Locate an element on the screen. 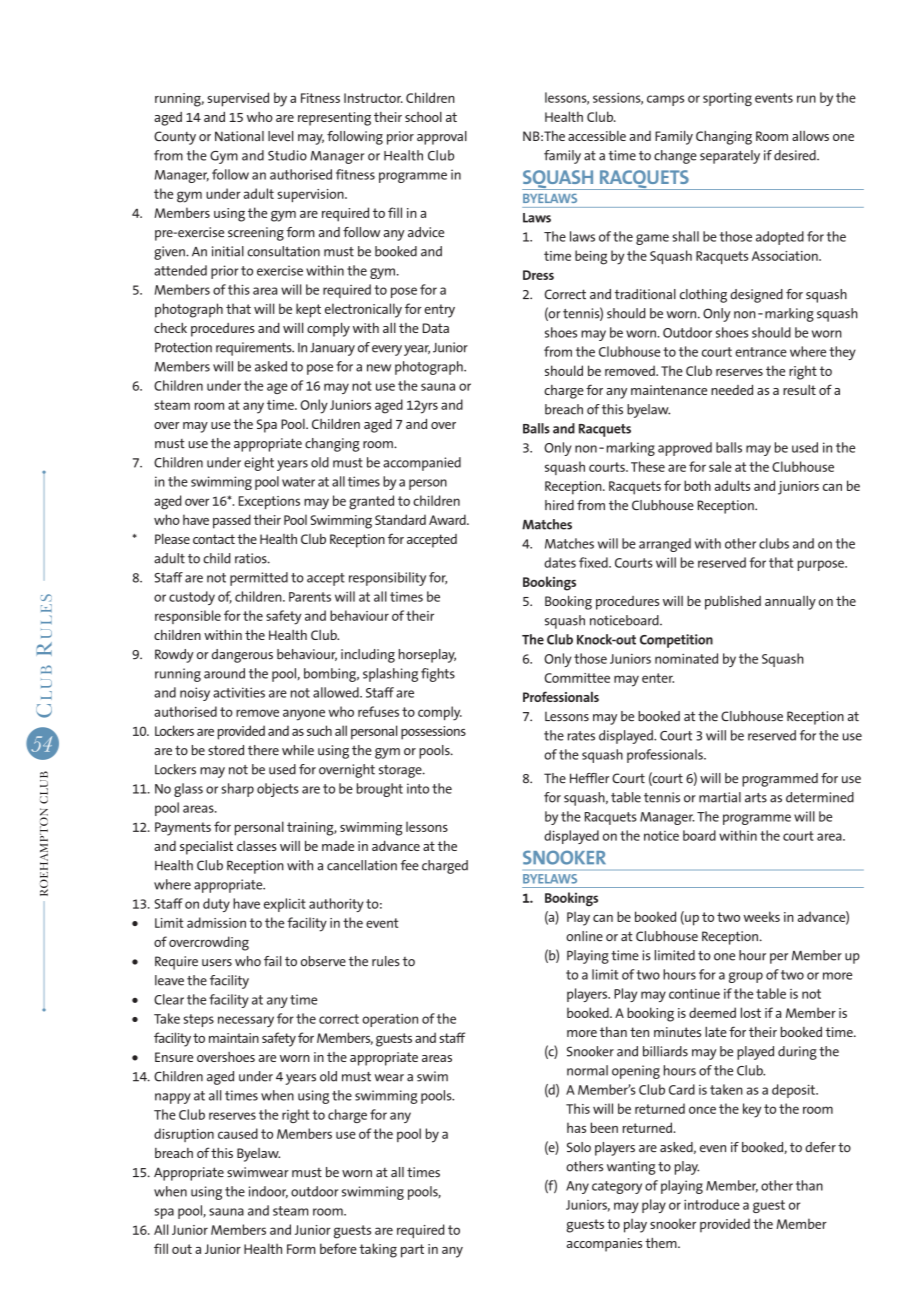  weeks is located at coordinates (761, 916).
